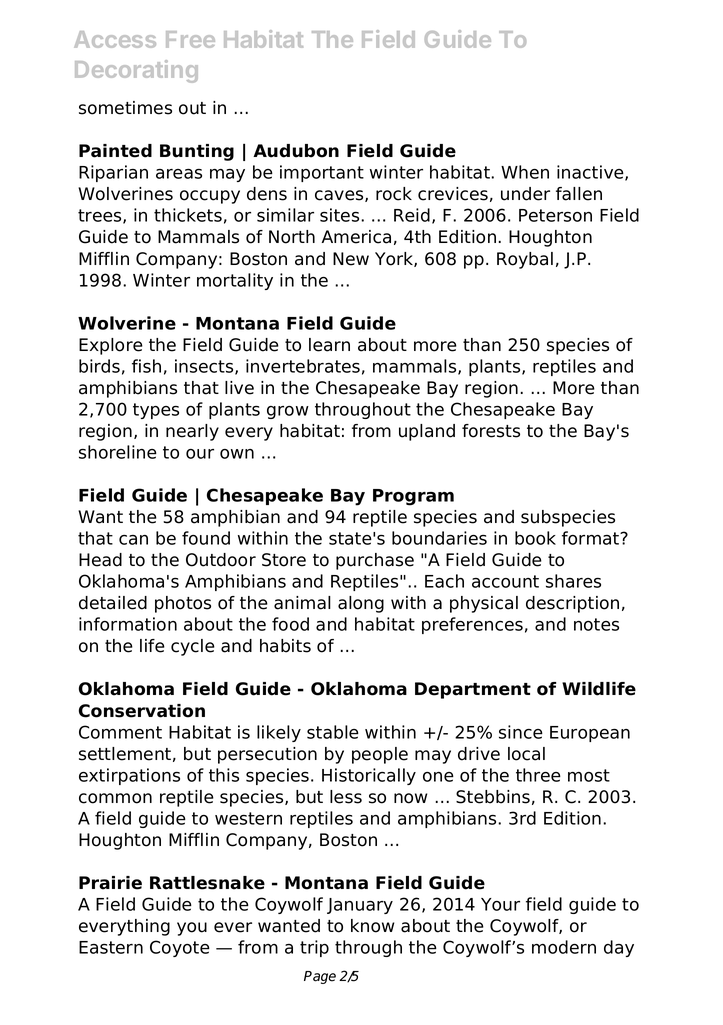  I want to click on When, so click(525, 172).
